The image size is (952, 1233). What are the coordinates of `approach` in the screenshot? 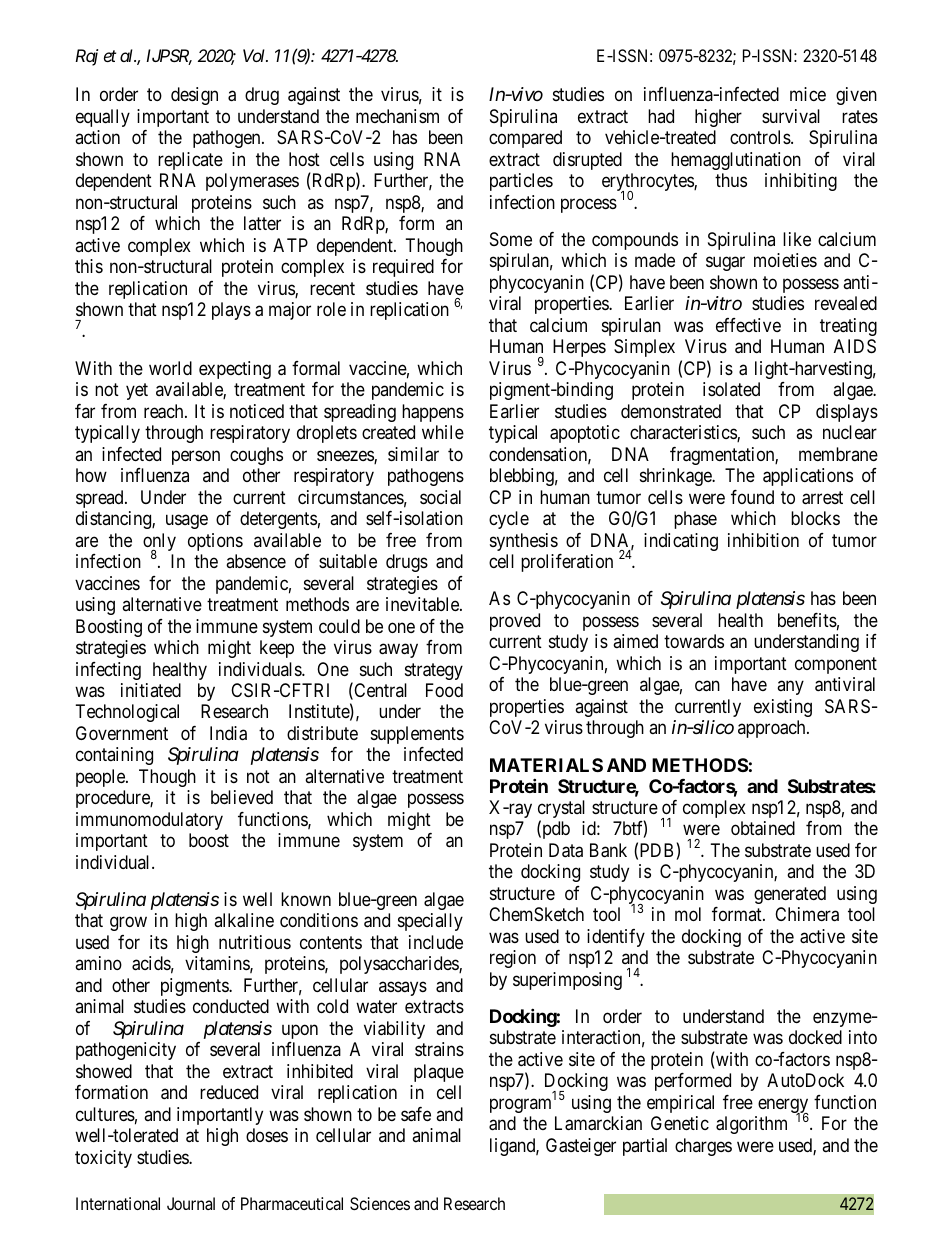 It's located at (773, 729).
